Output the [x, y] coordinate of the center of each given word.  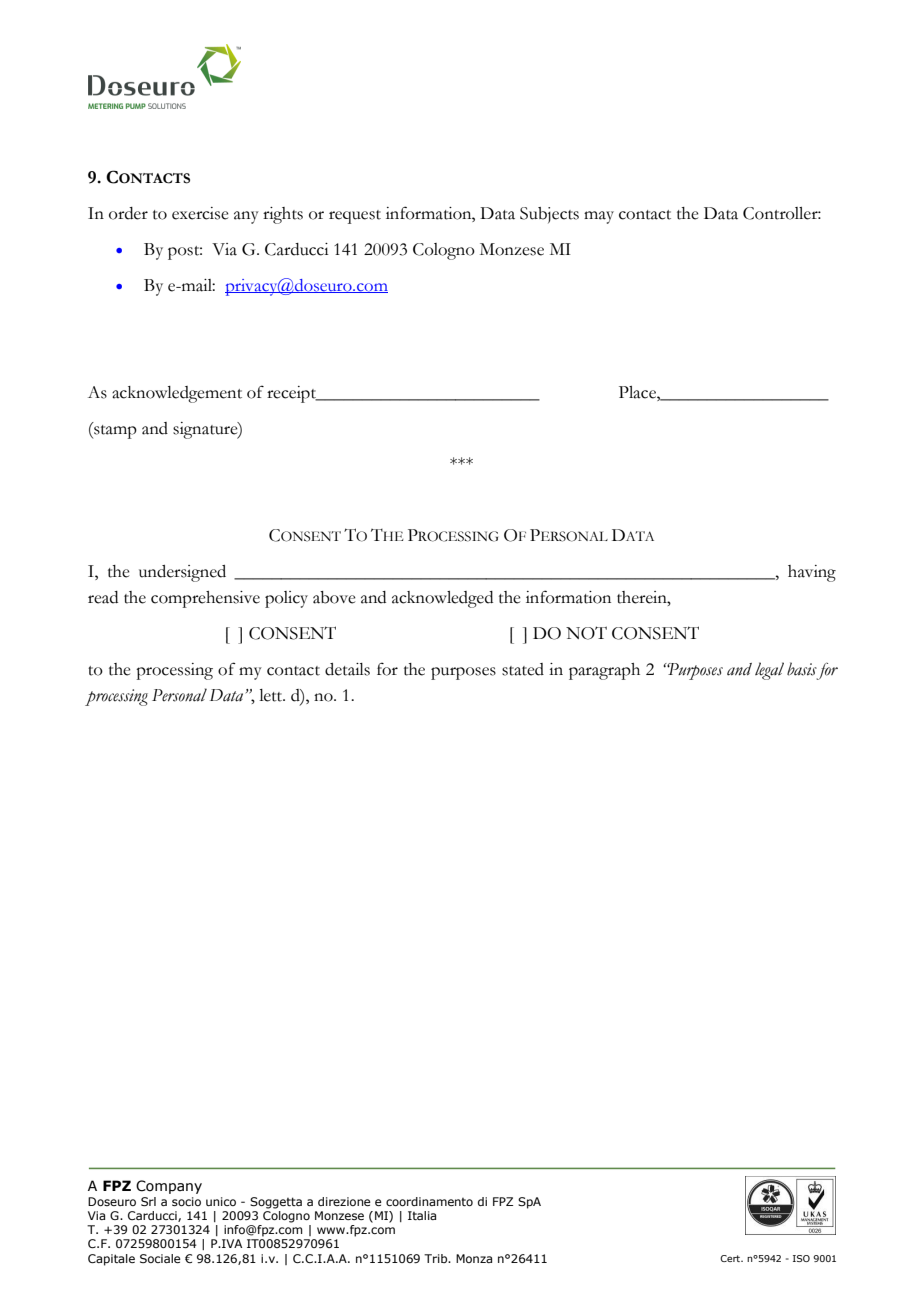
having [812, 573]
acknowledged [442, 599]
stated [523, 669]
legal [769, 671]
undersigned [182, 573]
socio [186, 1201]
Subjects [549, 215]
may [599, 217]
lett [272, 695]
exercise [200, 213]
